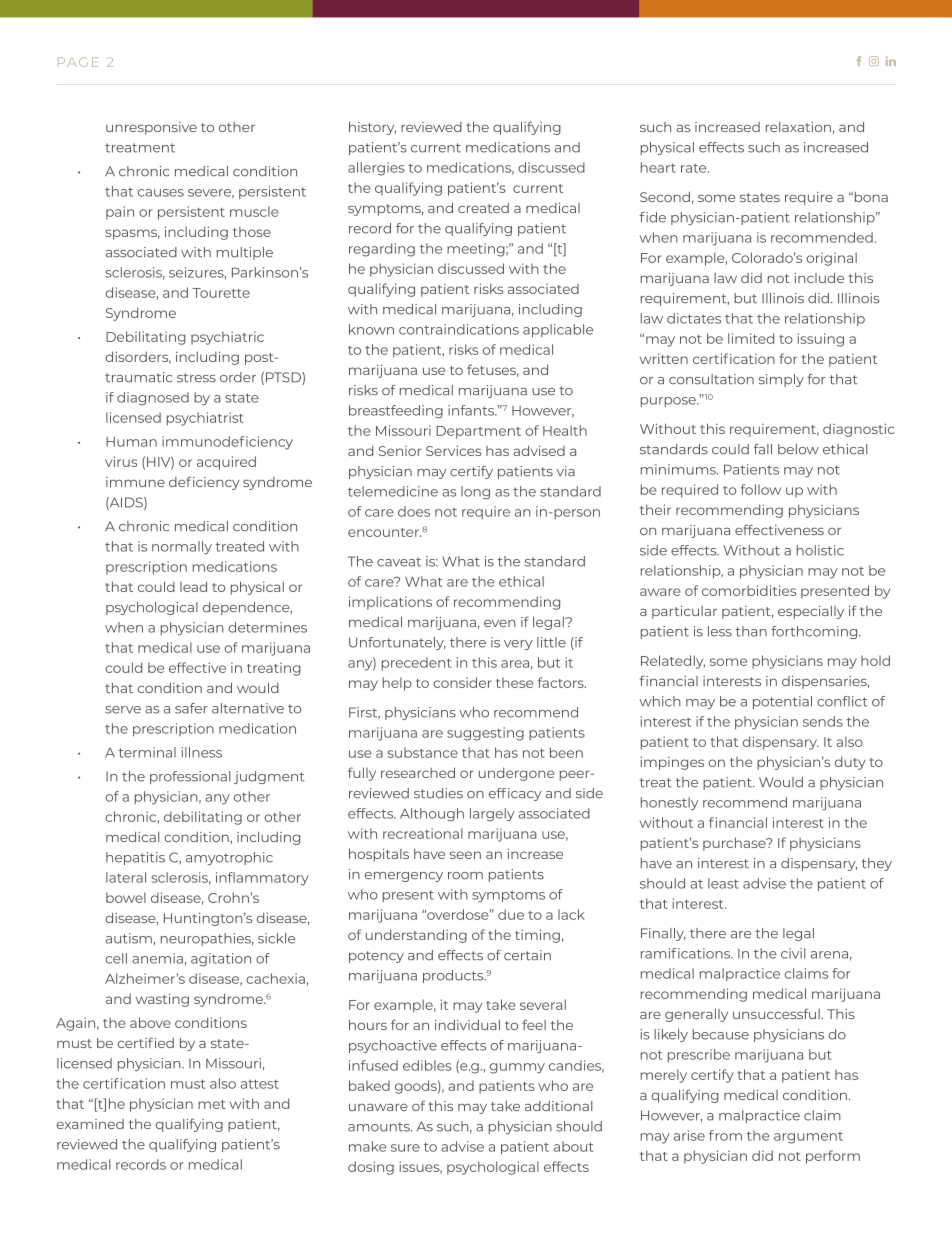 The width and height of the screenshot is (952, 1233). Describe the element at coordinates (372, 128) in the screenshot. I see `history` at that location.
